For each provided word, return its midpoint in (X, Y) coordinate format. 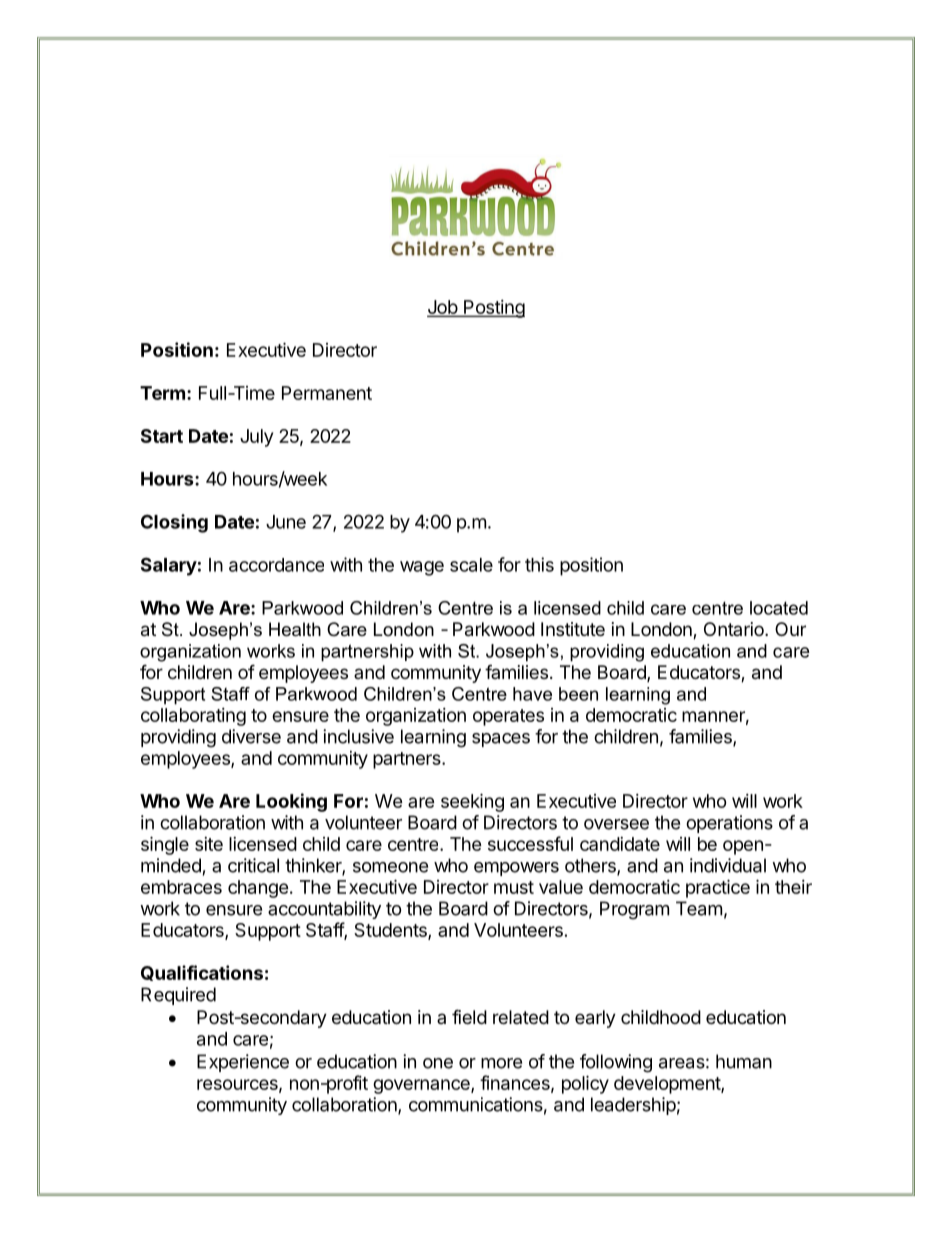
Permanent (327, 393)
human (744, 1061)
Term (162, 393)
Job (443, 308)
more (501, 1063)
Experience (243, 1063)
